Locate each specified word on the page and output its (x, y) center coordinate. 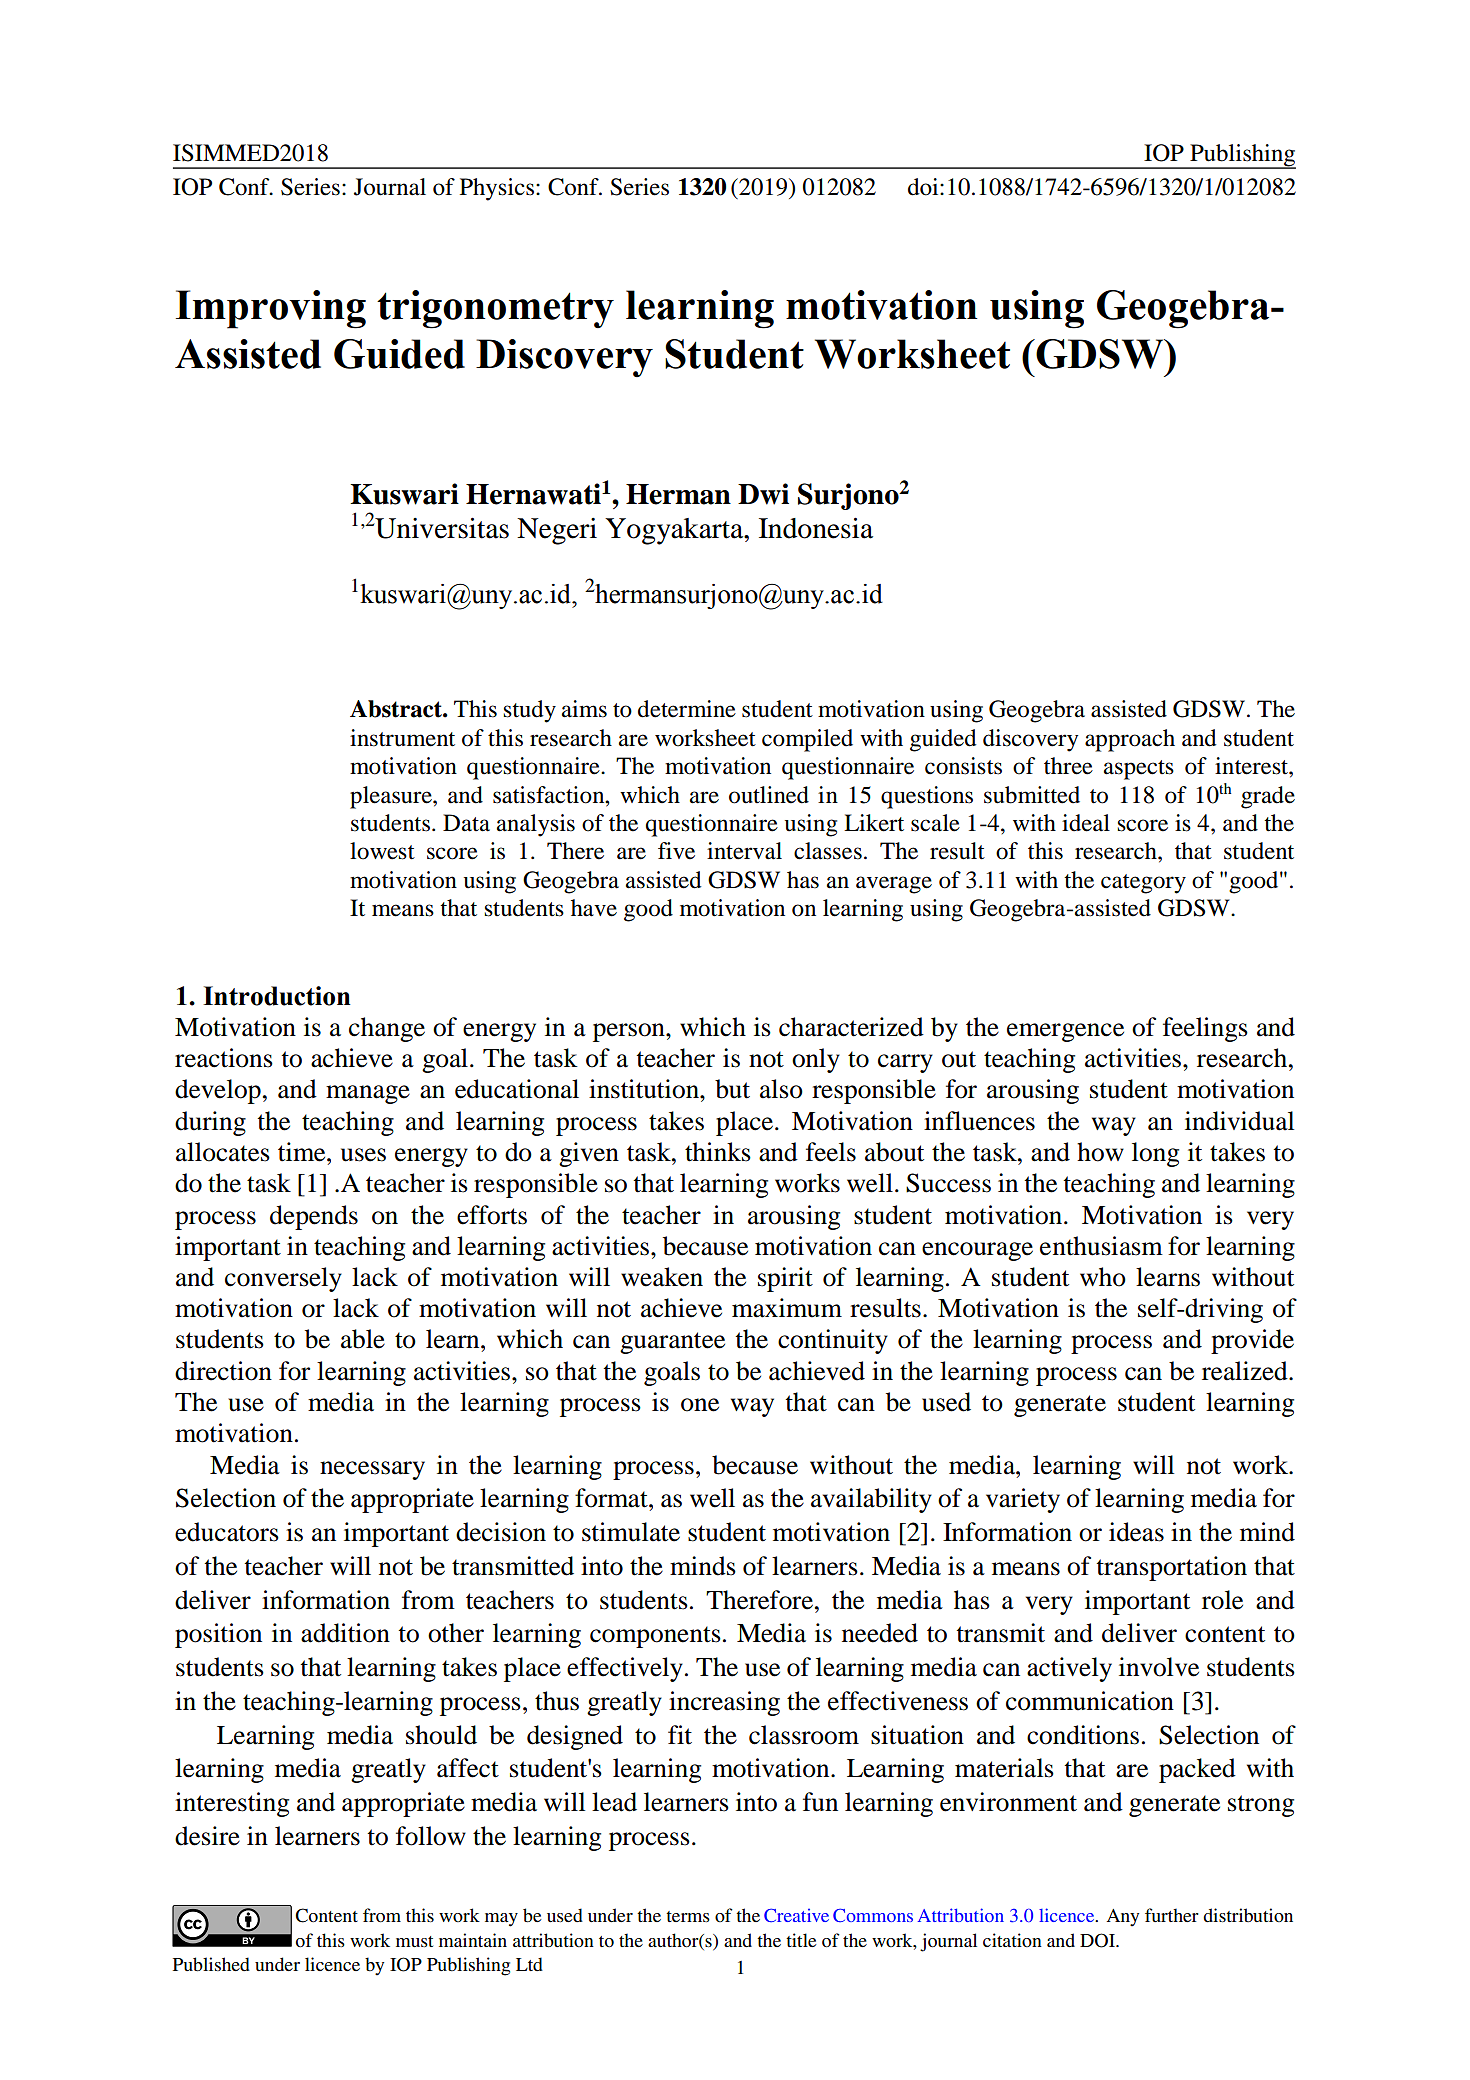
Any (1123, 1918)
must (414, 1941)
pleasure (392, 797)
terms (688, 1916)
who (1103, 1277)
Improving (271, 309)
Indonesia (816, 528)
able (363, 1339)
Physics (497, 189)
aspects (1139, 770)
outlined (769, 795)
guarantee (672, 1343)
